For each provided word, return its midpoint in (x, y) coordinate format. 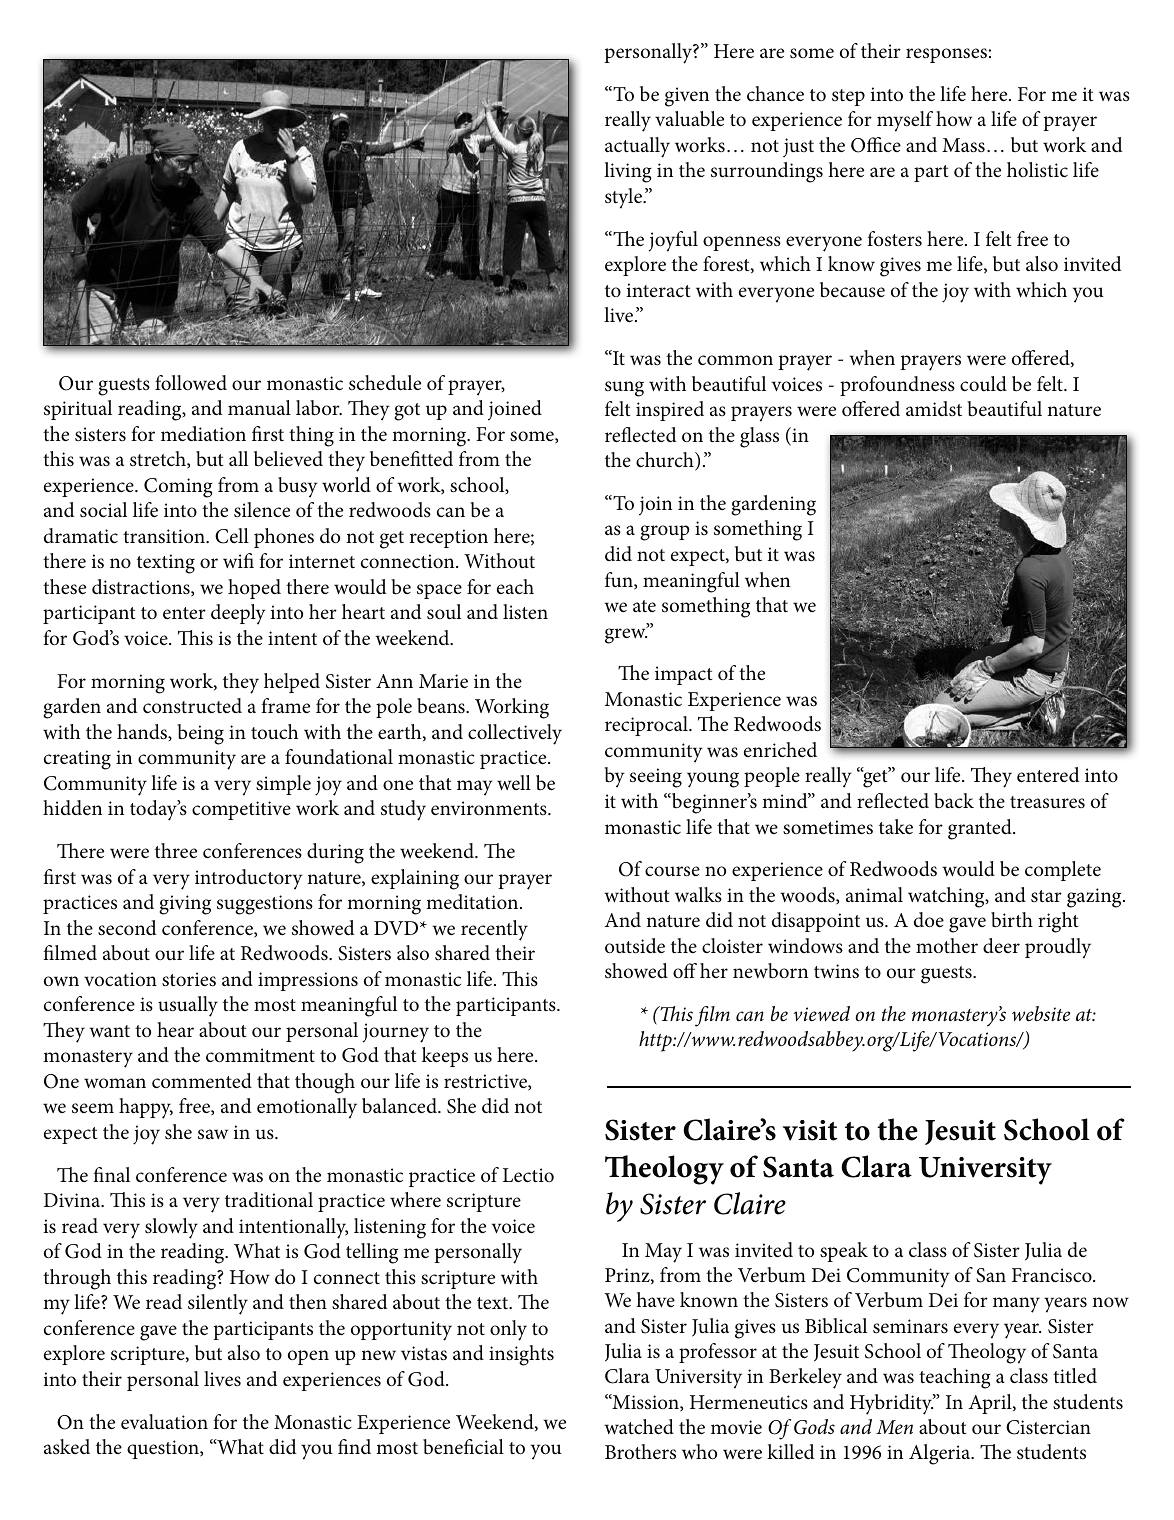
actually (637, 147)
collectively (515, 734)
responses (946, 55)
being (200, 734)
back (954, 801)
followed (191, 382)
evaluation (164, 1422)
